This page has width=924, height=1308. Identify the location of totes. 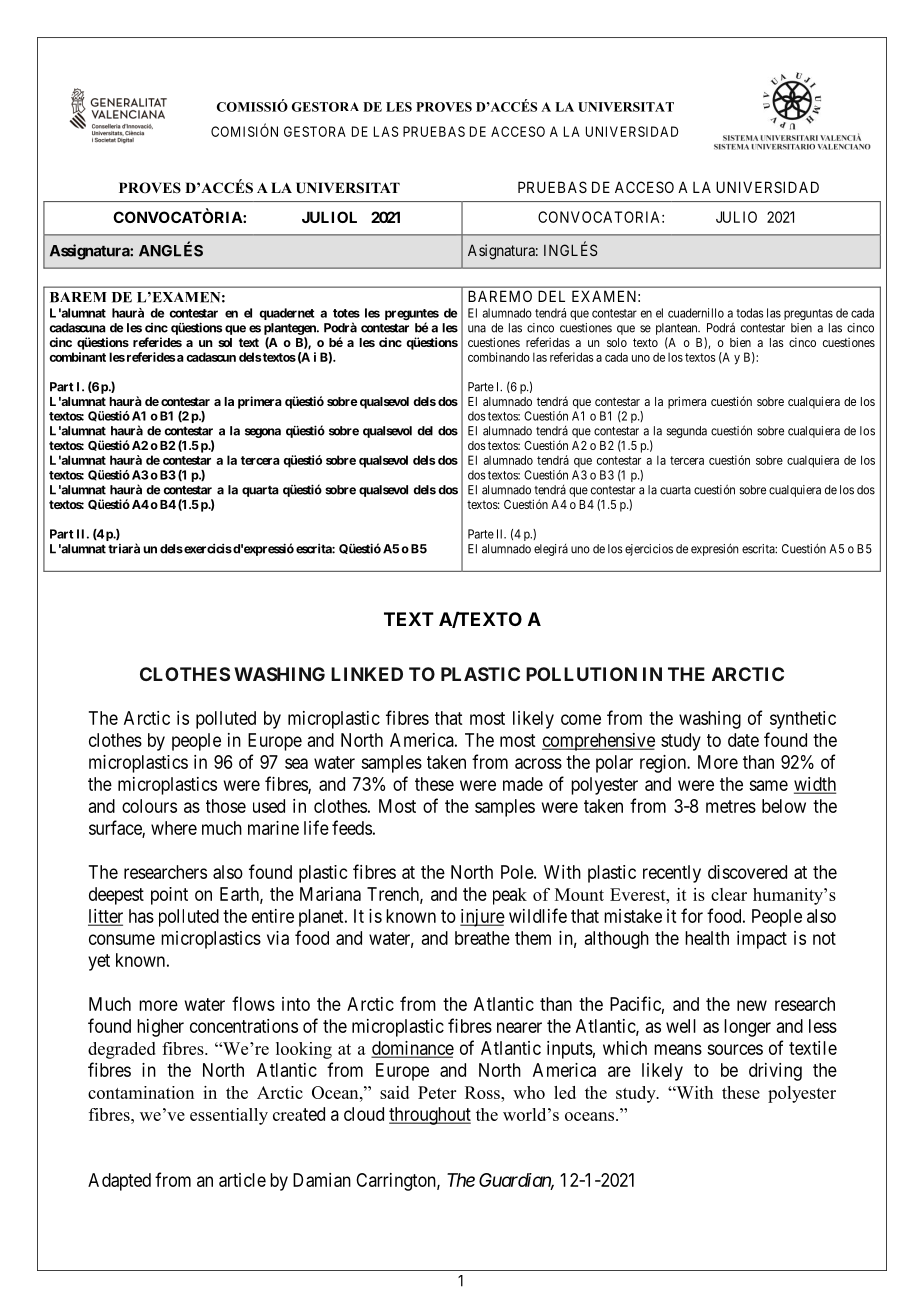
(346, 313).
